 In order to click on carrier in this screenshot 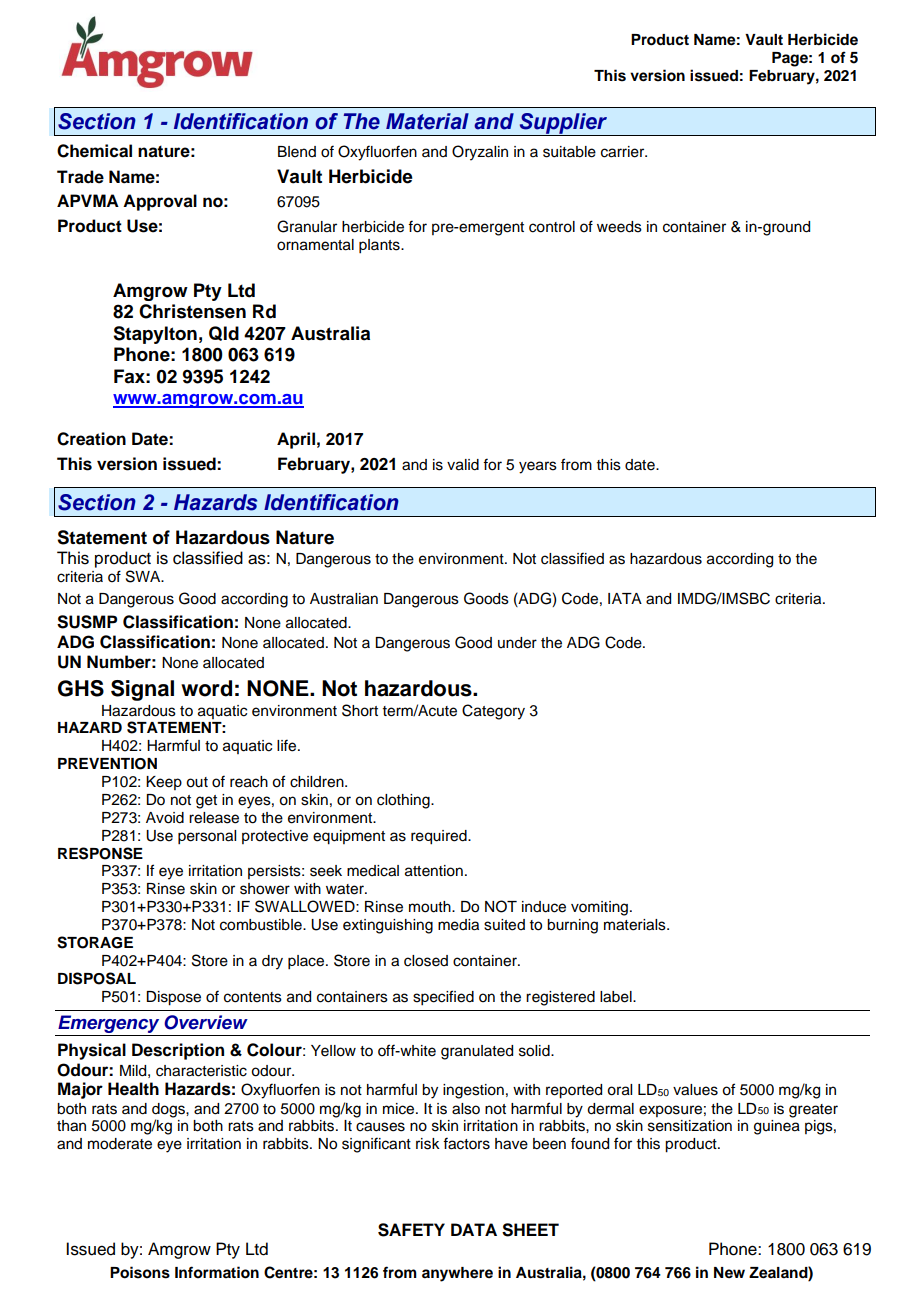, I will do `click(624, 152)`.
